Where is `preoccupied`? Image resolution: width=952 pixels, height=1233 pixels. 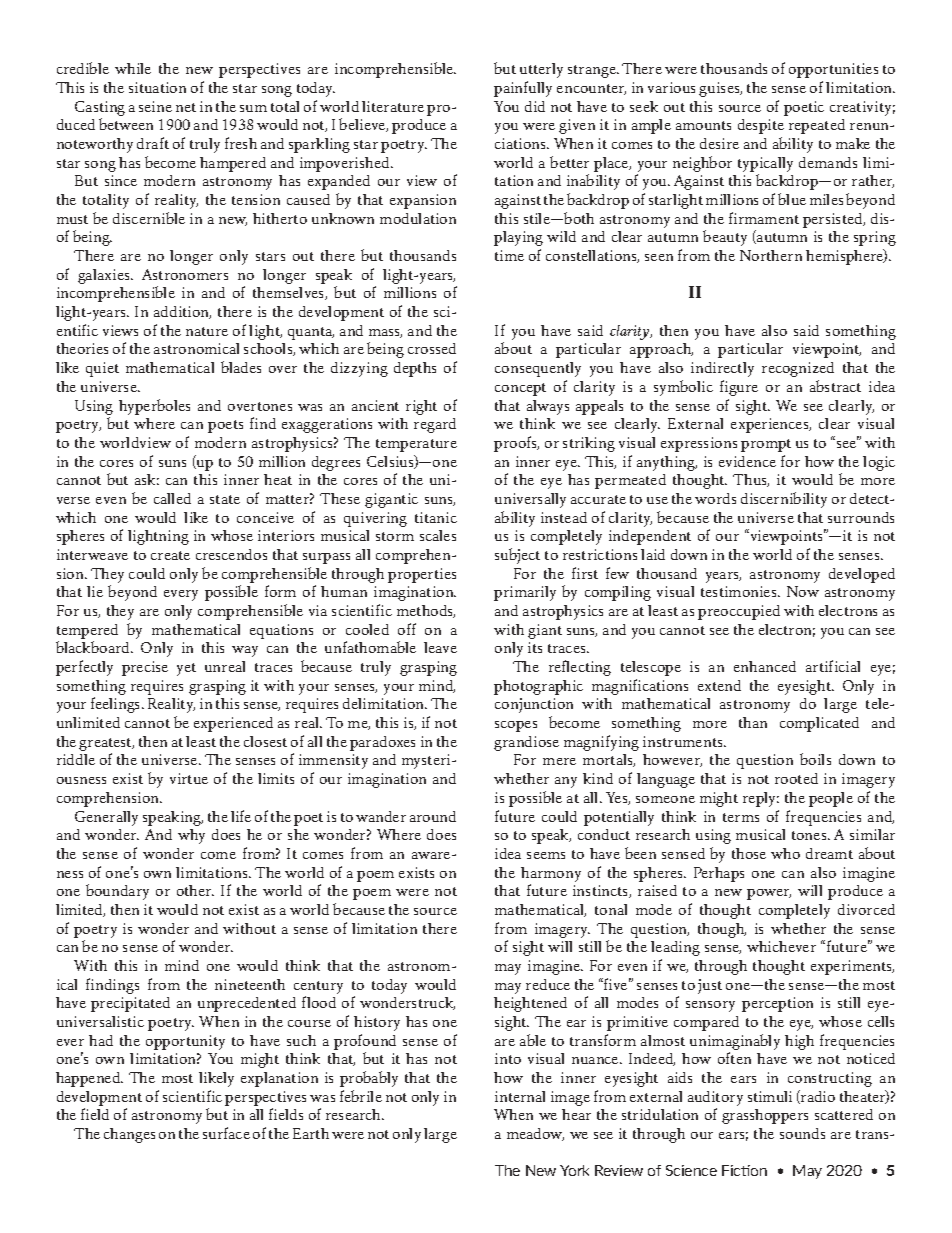
preoccupied is located at coordinates (739, 612).
